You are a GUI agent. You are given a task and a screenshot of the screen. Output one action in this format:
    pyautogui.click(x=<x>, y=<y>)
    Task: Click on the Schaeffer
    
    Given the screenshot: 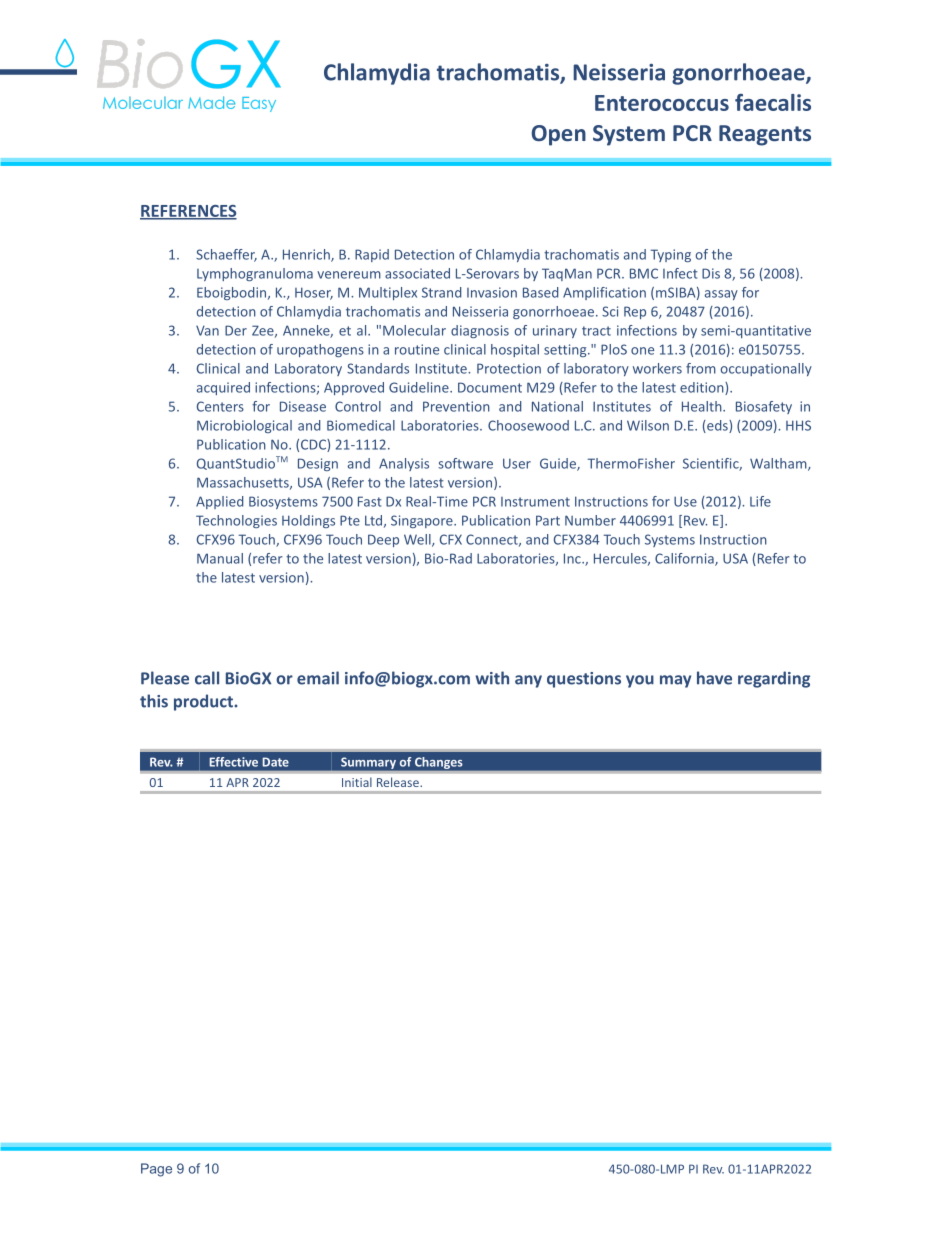 What is the action you would take?
    pyautogui.click(x=226, y=255)
